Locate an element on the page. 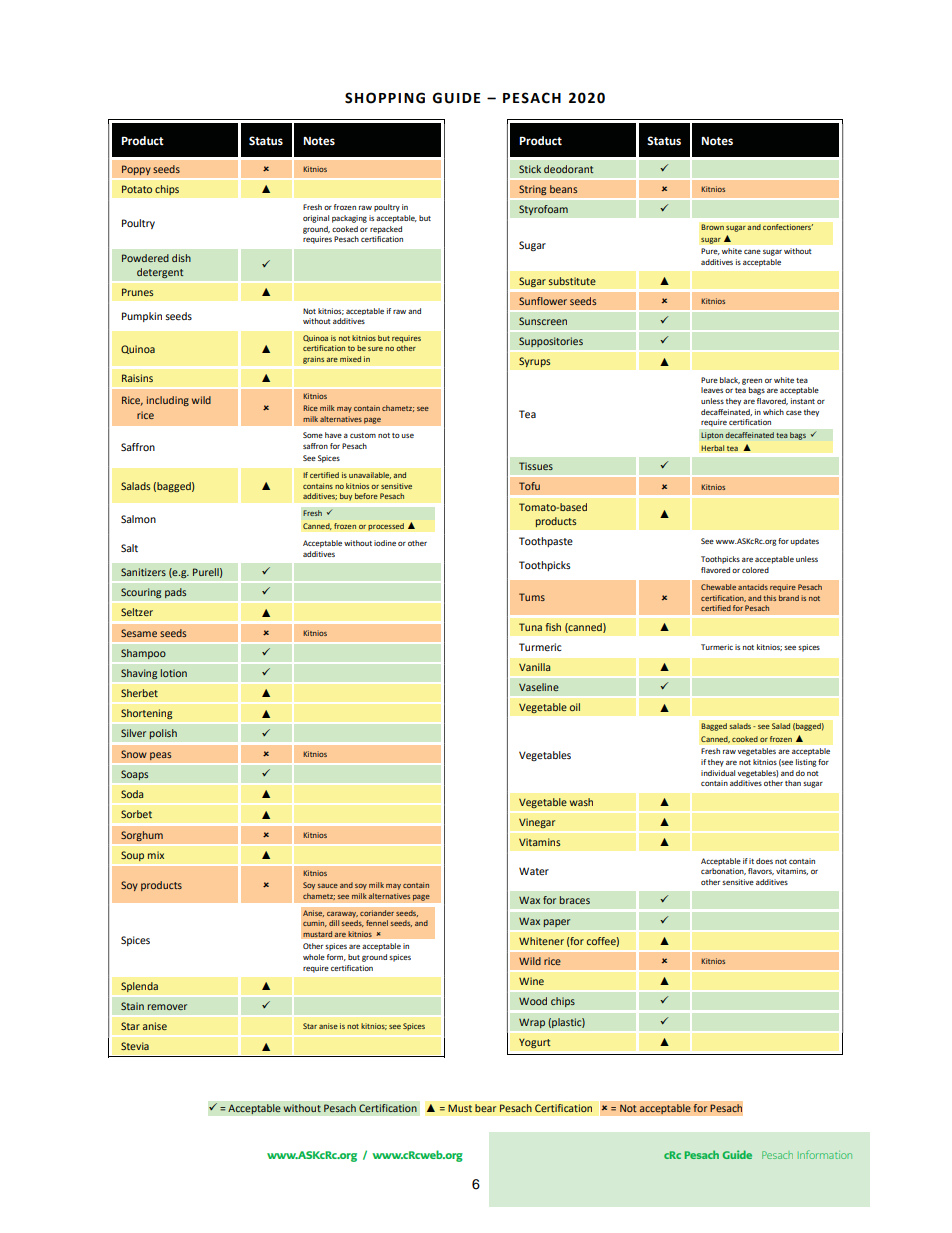 Image resolution: width=952 pixels, height=1233 pixels. Stick is located at coordinates (530, 169).
